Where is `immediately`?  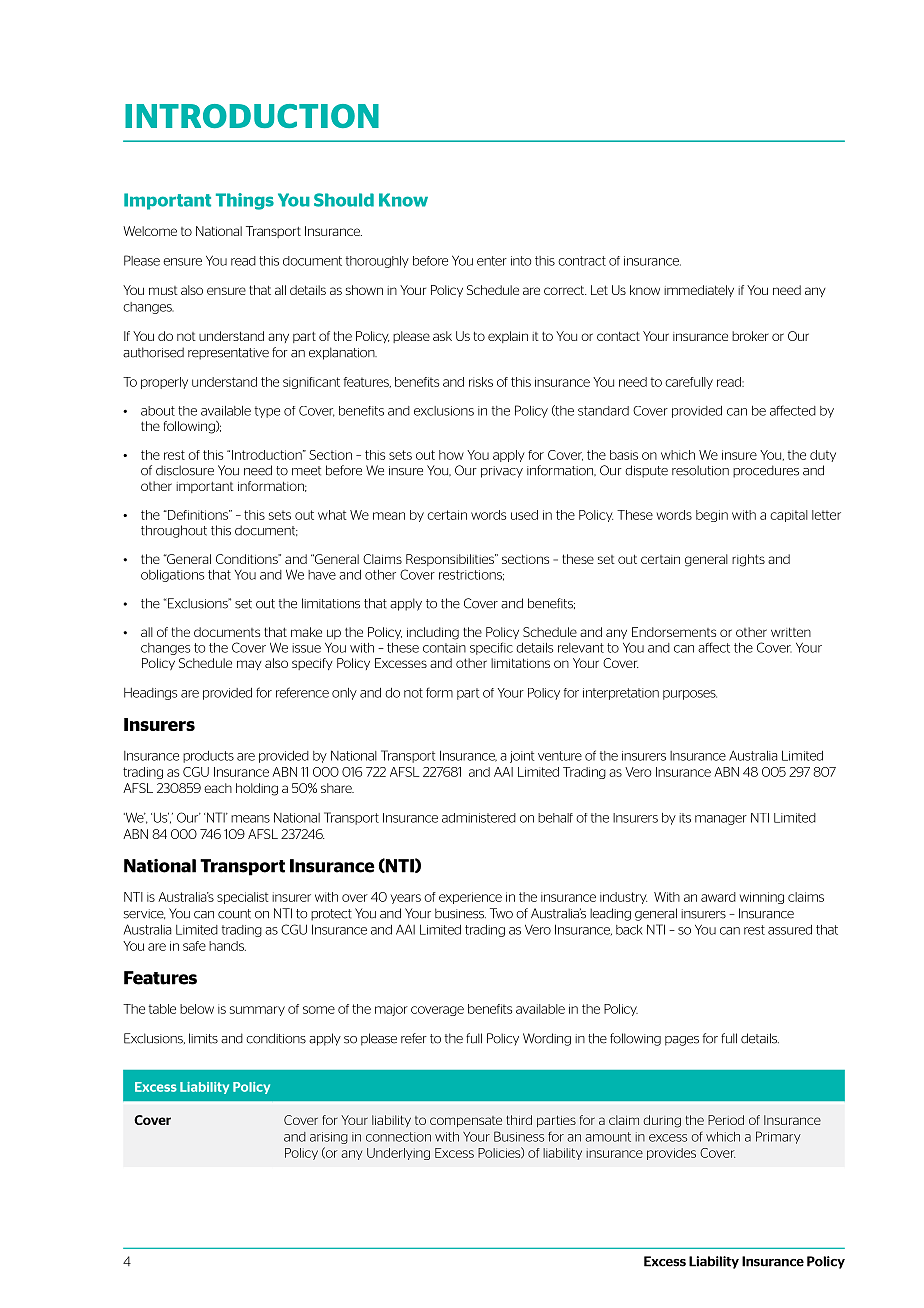
immediately is located at coordinates (699, 291).
